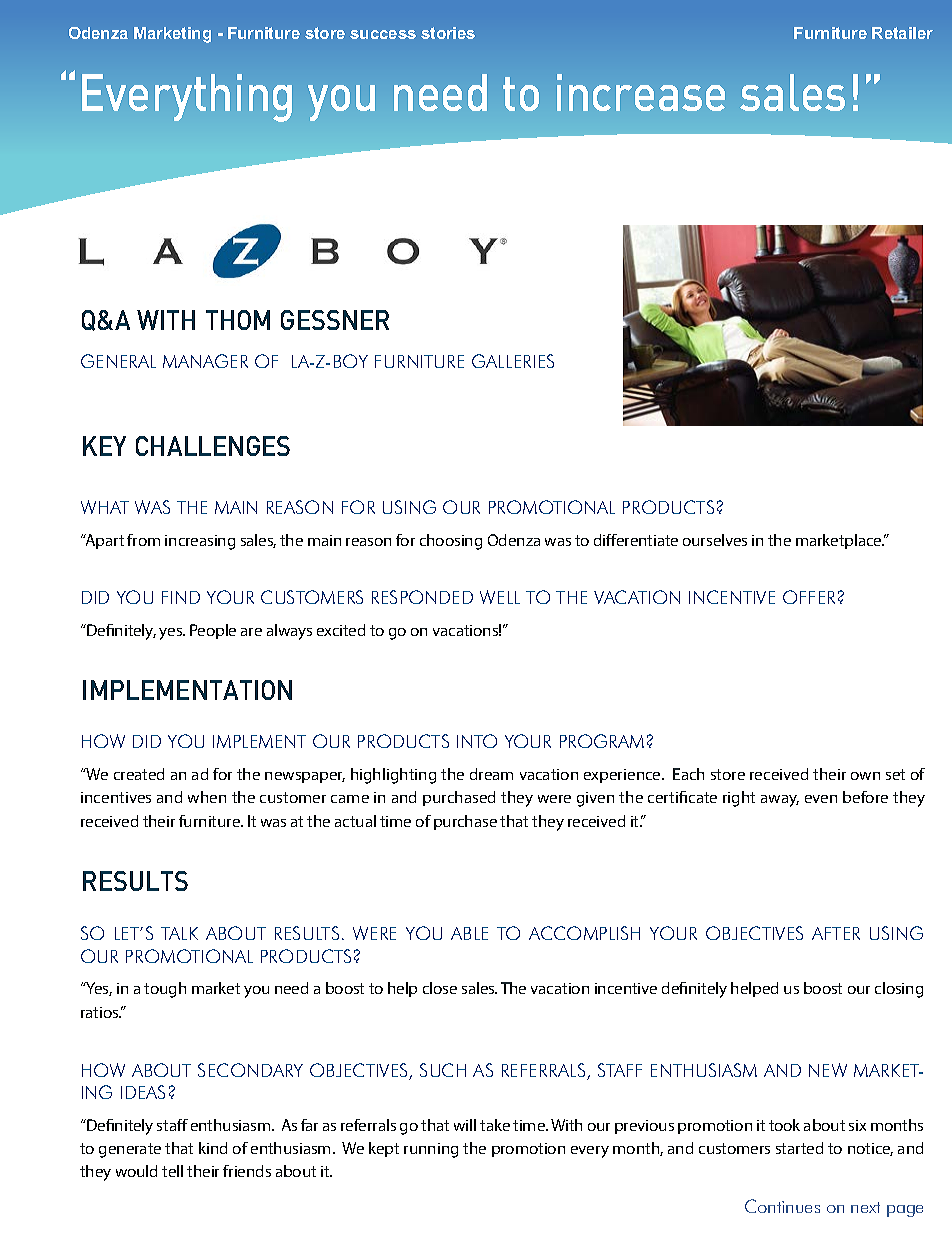 The width and height of the document is (952, 1233). I want to click on dream, so click(491, 774).
